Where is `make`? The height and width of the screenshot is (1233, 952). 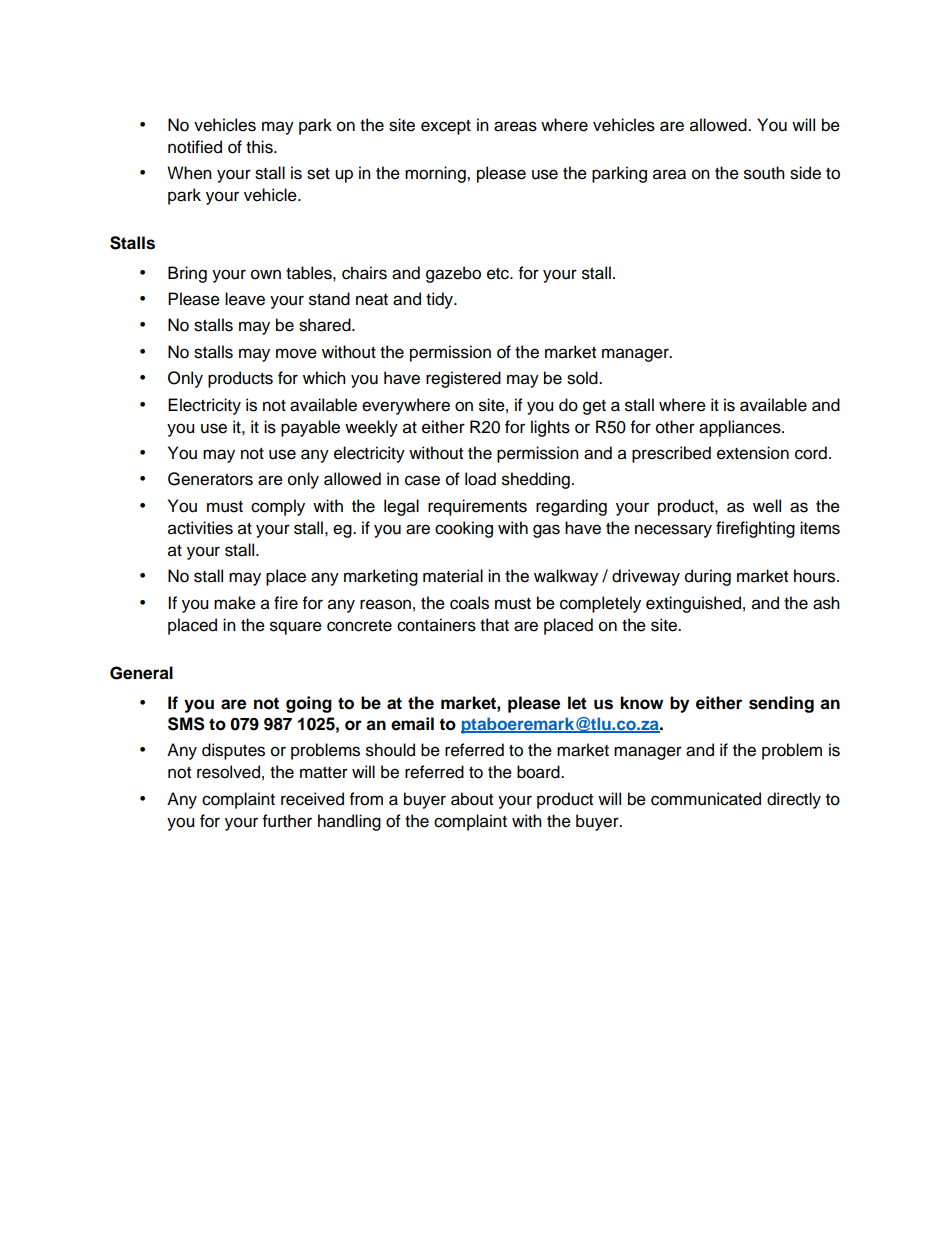
make is located at coordinates (235, 603).
